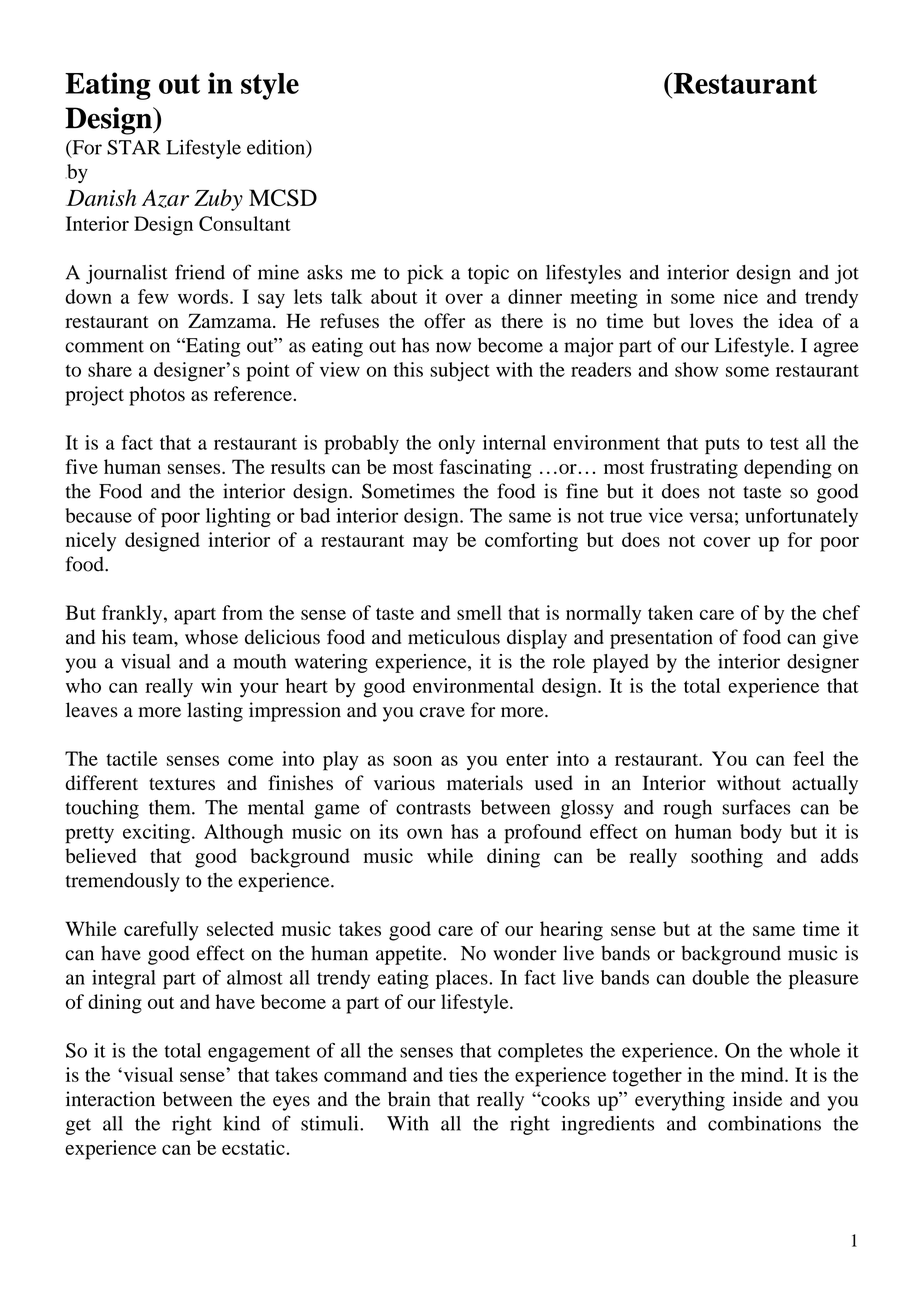 The image size is (924, 1305). I want to click on may, so click(430, 544).
